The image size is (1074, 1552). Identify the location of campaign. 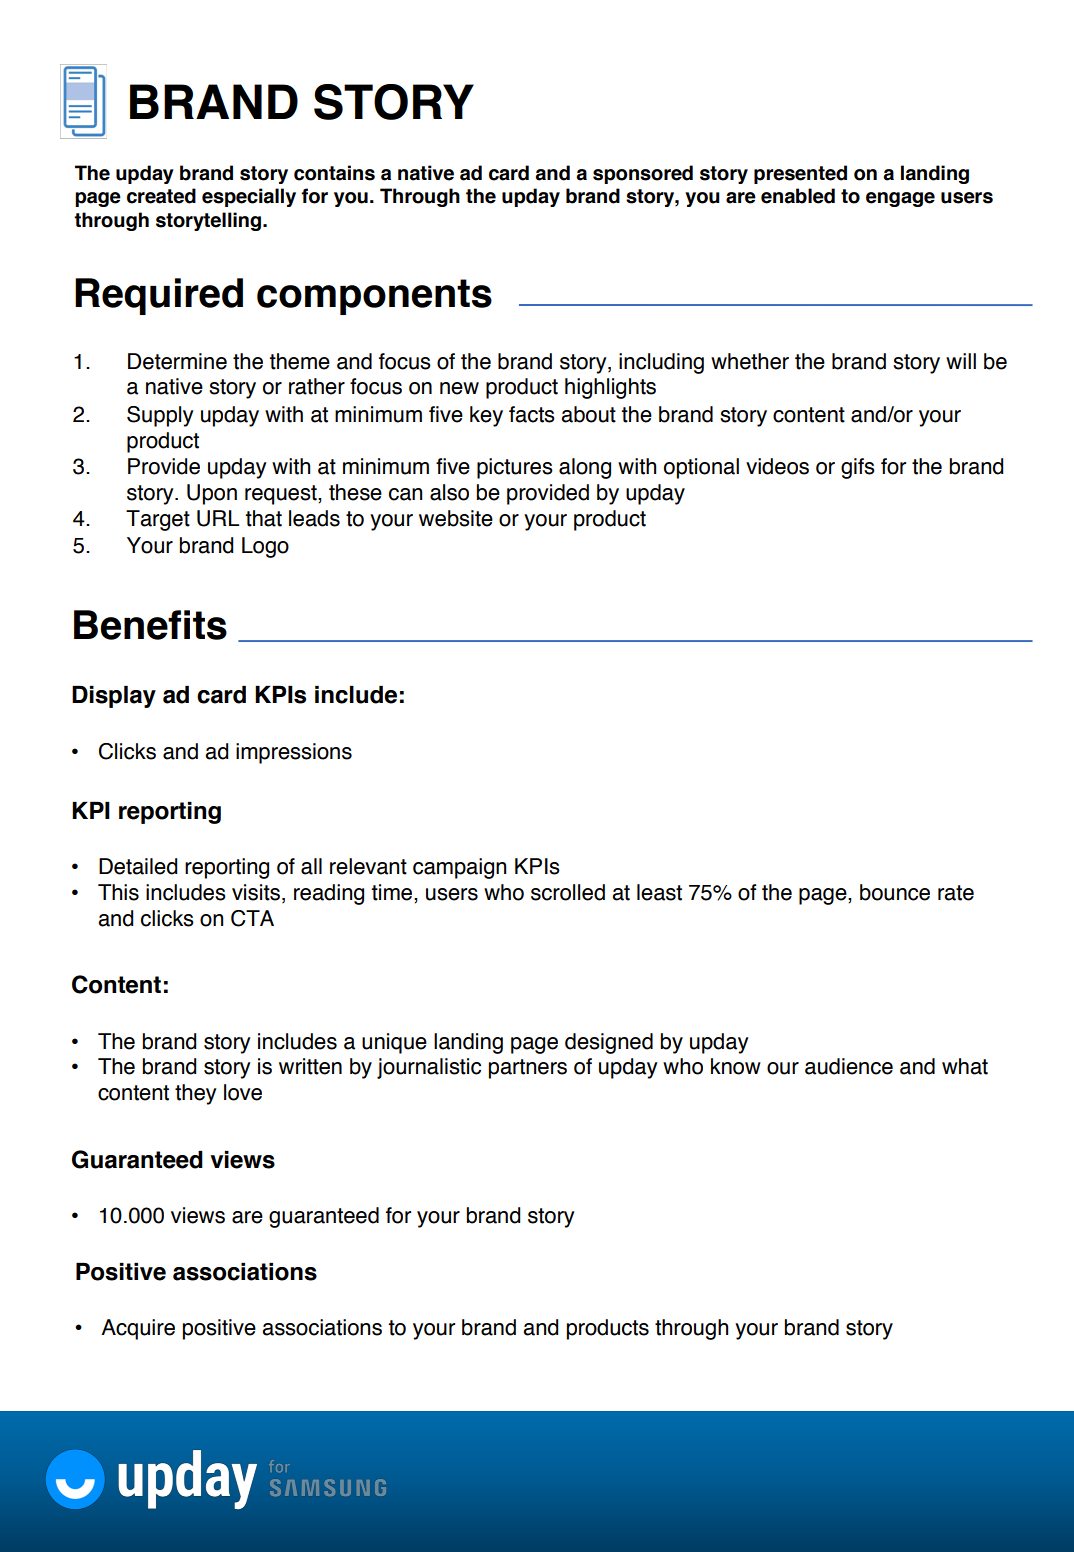
(459, 868).
